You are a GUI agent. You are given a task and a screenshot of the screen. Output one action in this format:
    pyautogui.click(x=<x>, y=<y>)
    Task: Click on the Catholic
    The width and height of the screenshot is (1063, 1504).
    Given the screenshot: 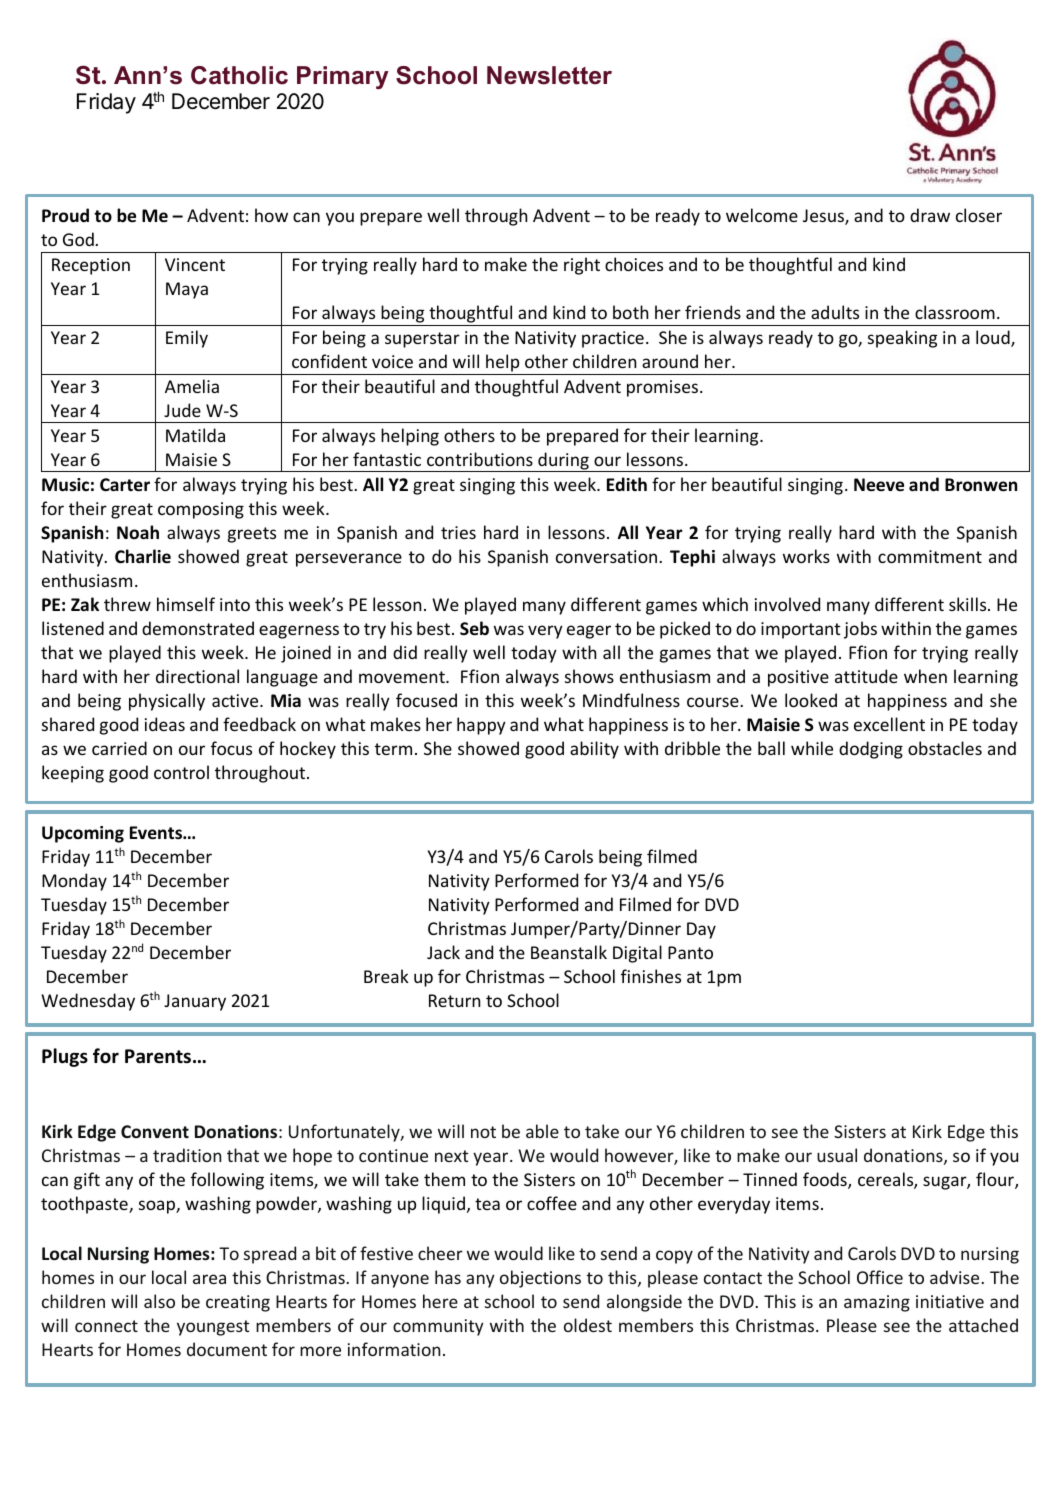 What is the action you would take?
    pyautogui.click(x=239, y=75)
